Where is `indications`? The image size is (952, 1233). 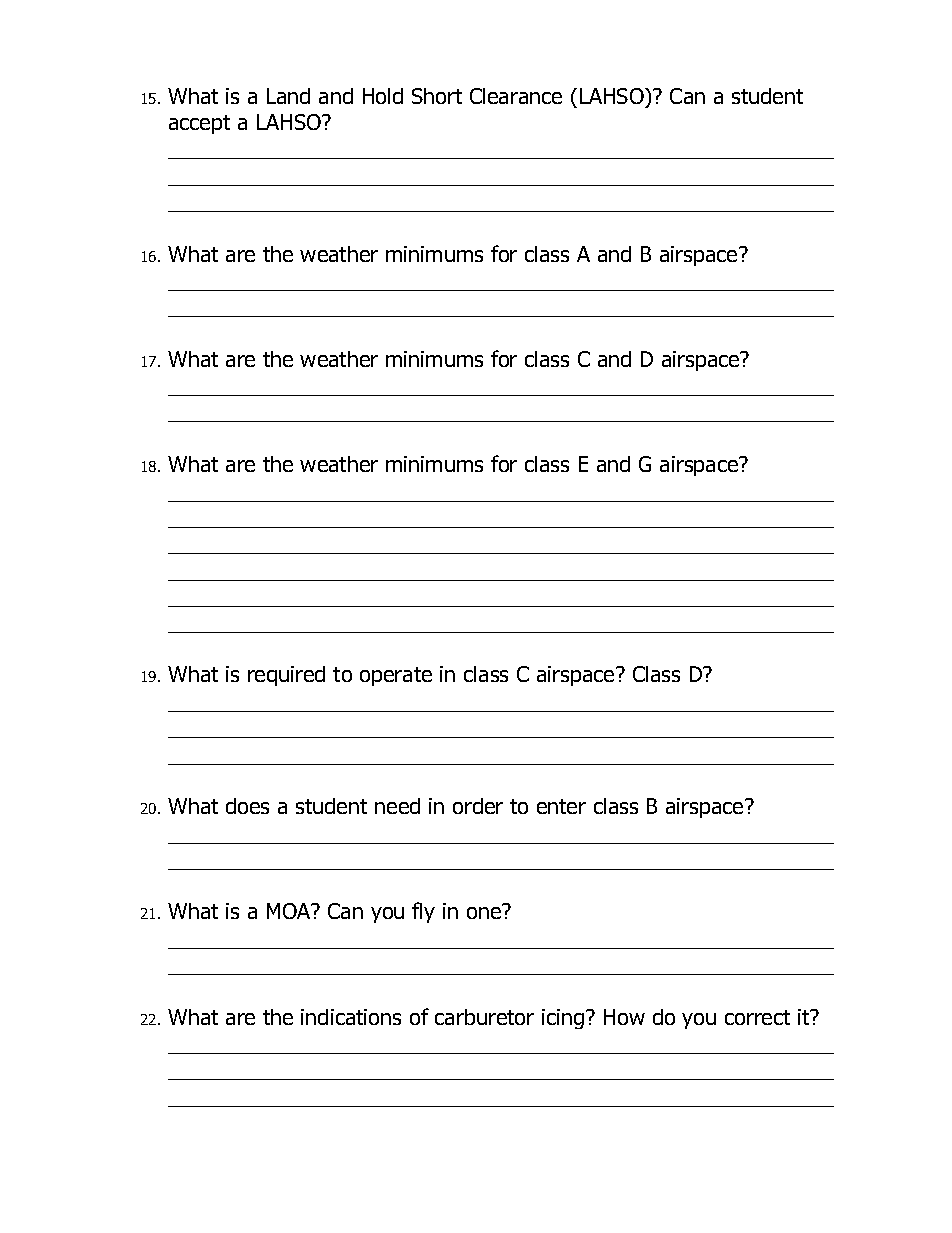
indications is located at coordinates (351, 1017).
